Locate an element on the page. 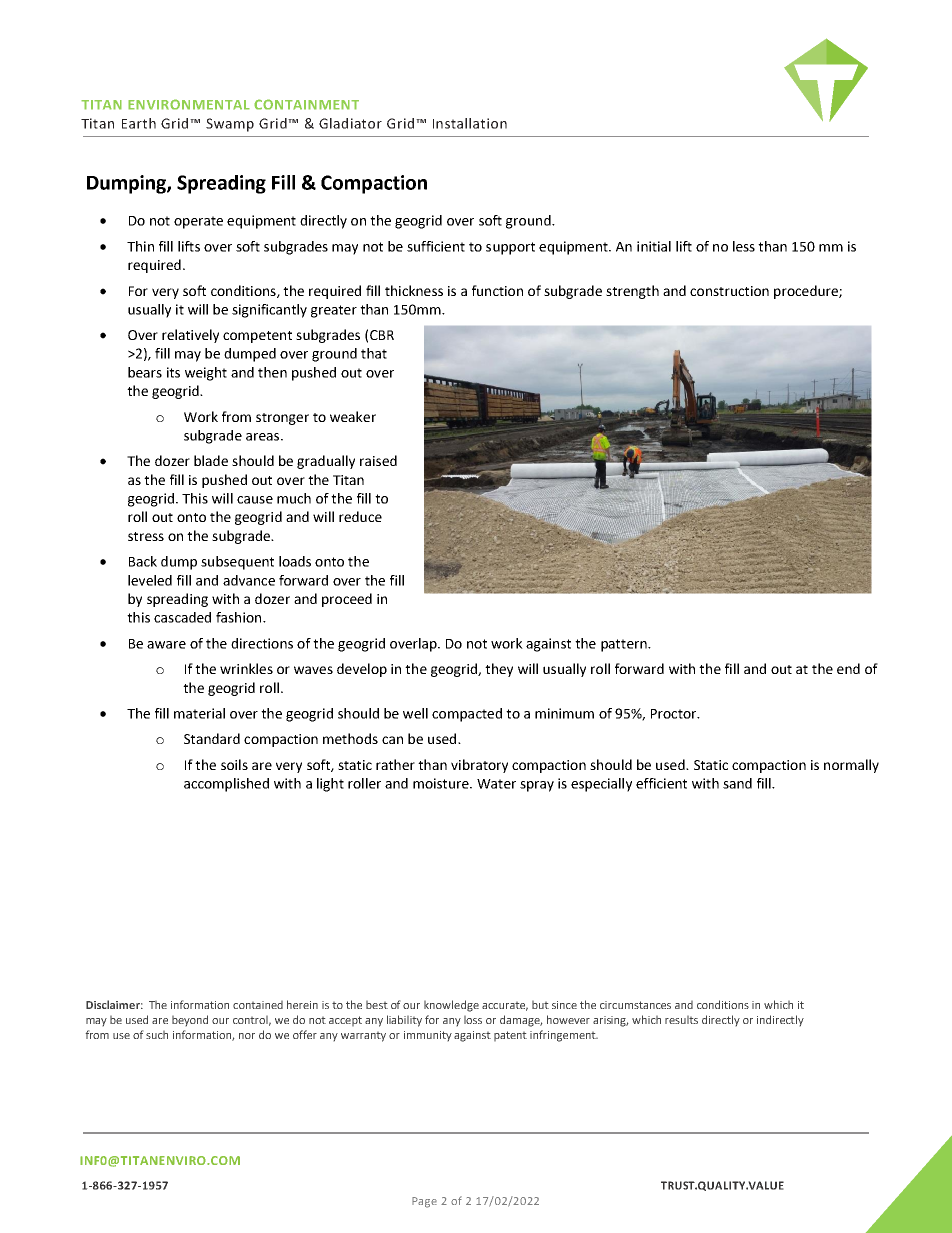  such is located at coordinates (157, 1035).
